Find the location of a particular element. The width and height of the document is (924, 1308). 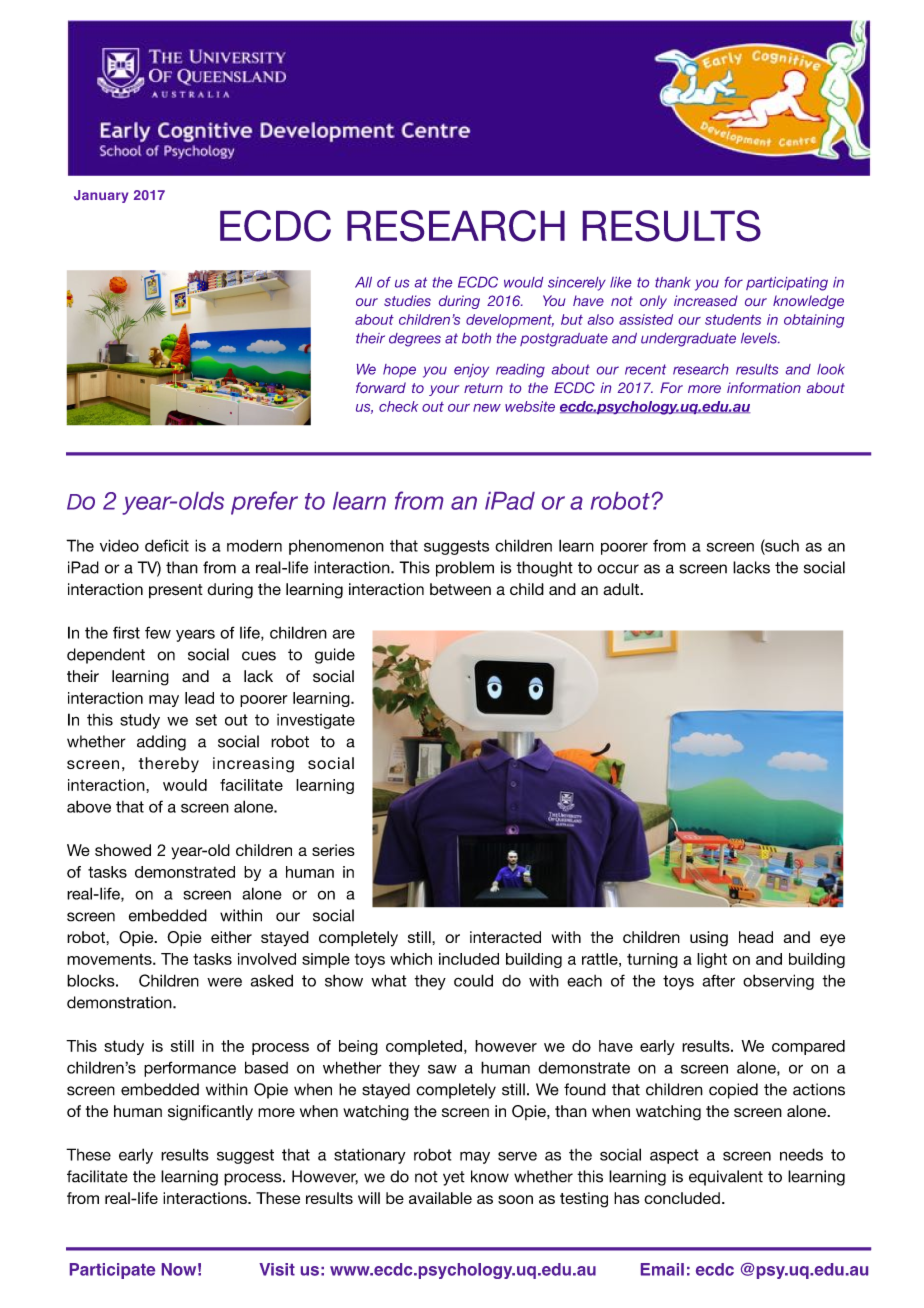

January is located at coordinates (101, 196).
